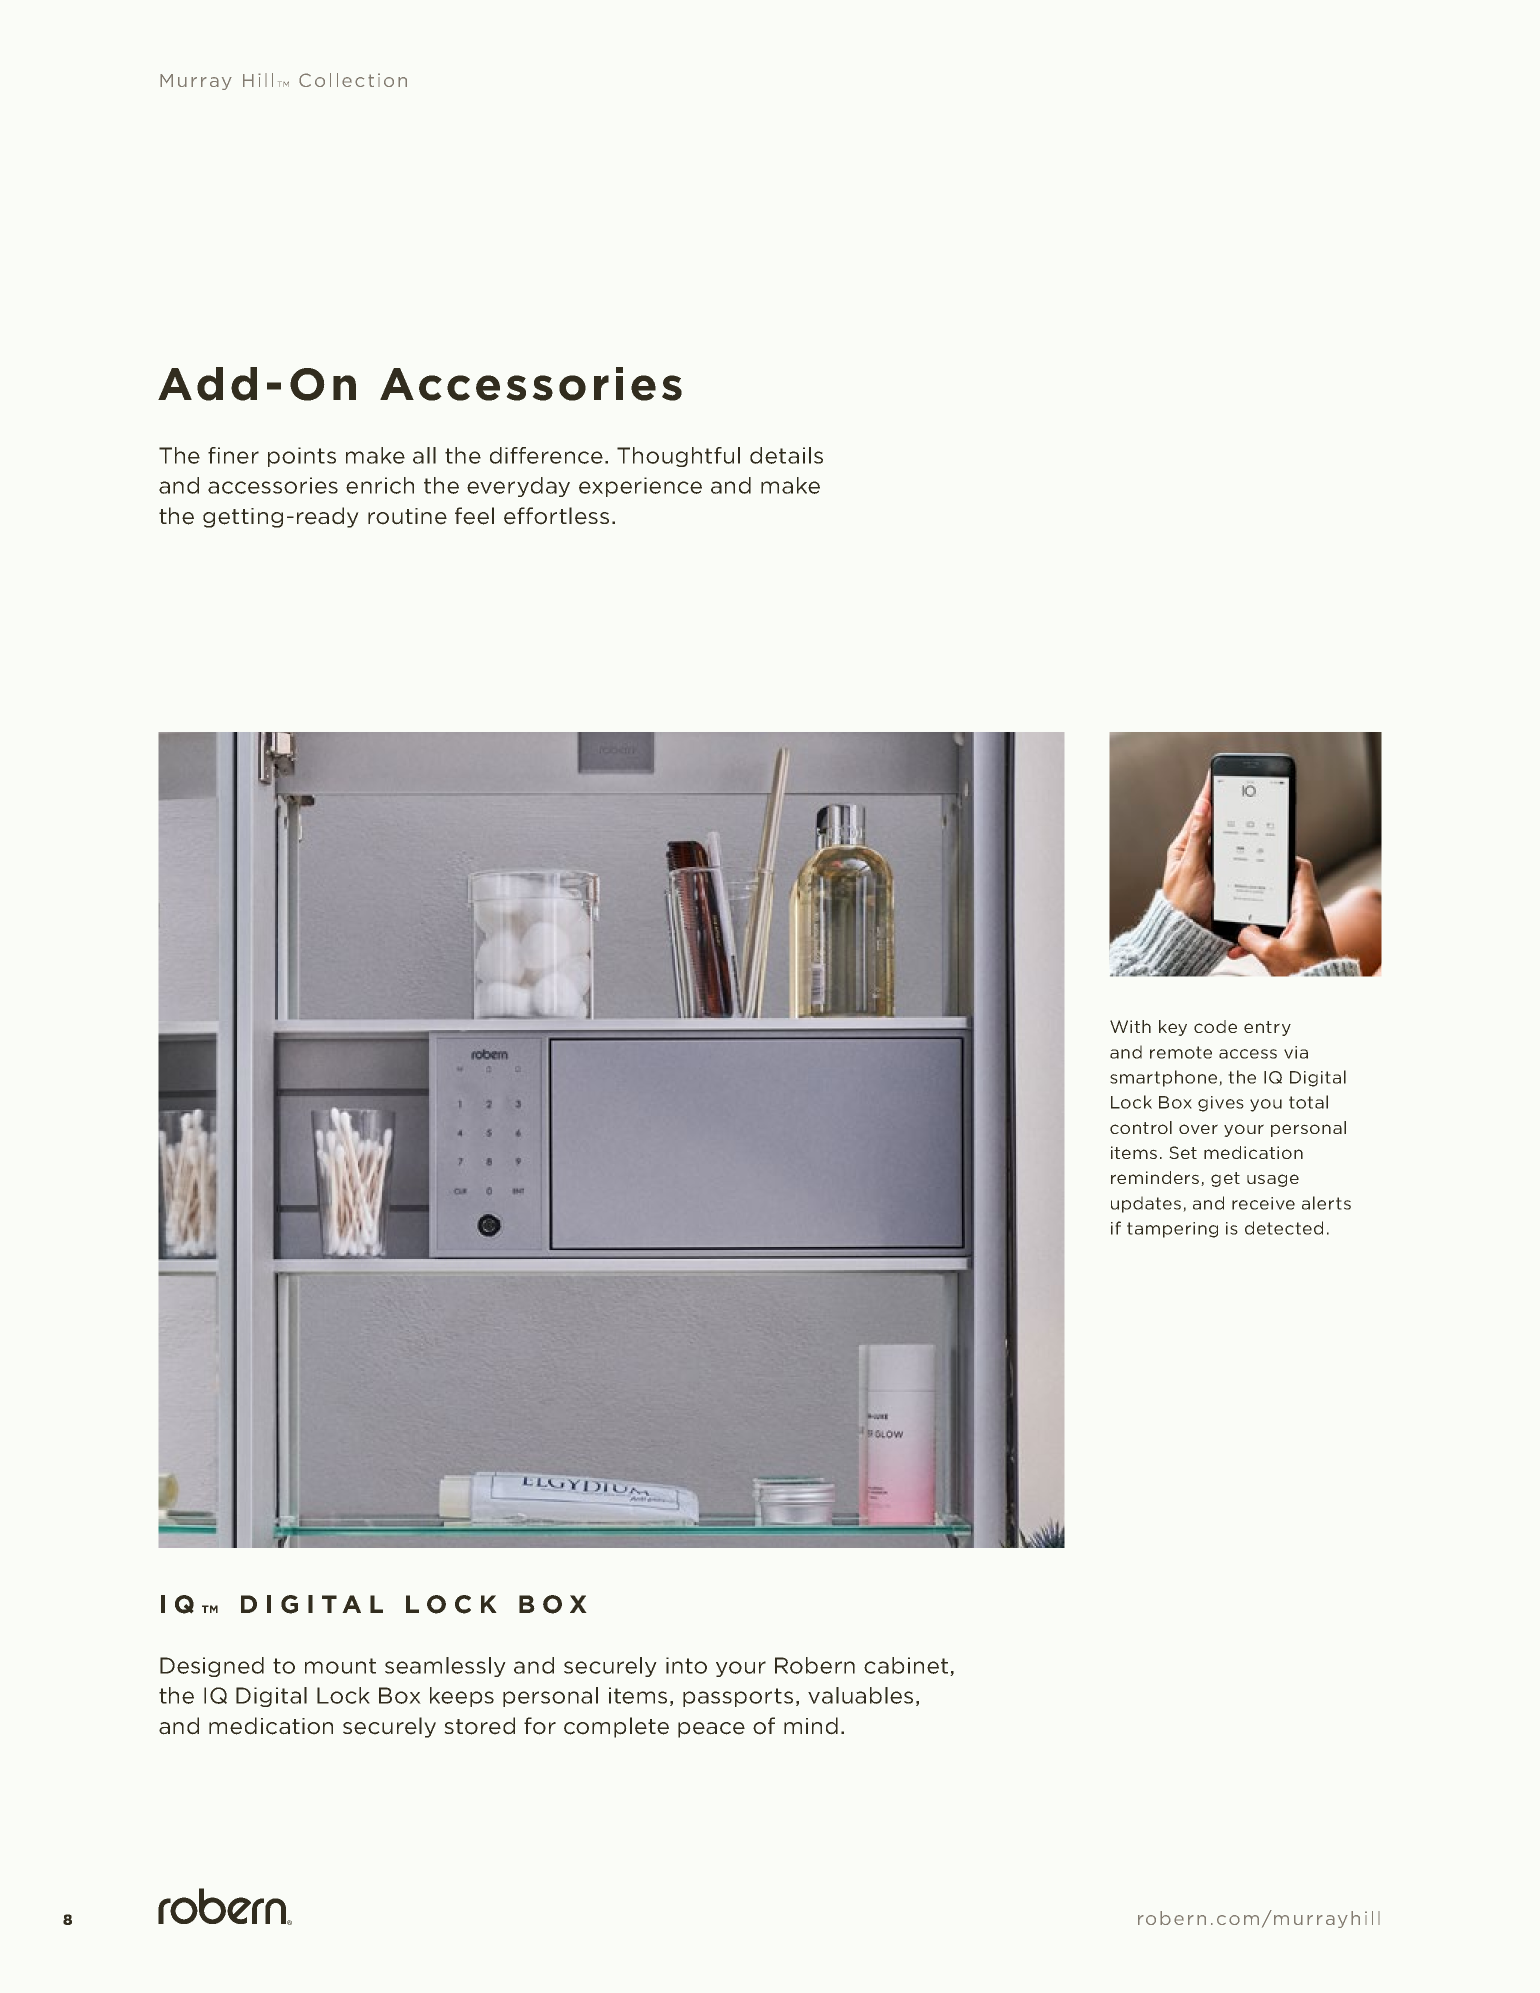  I want to click on gives, so click(1221, 1104).
